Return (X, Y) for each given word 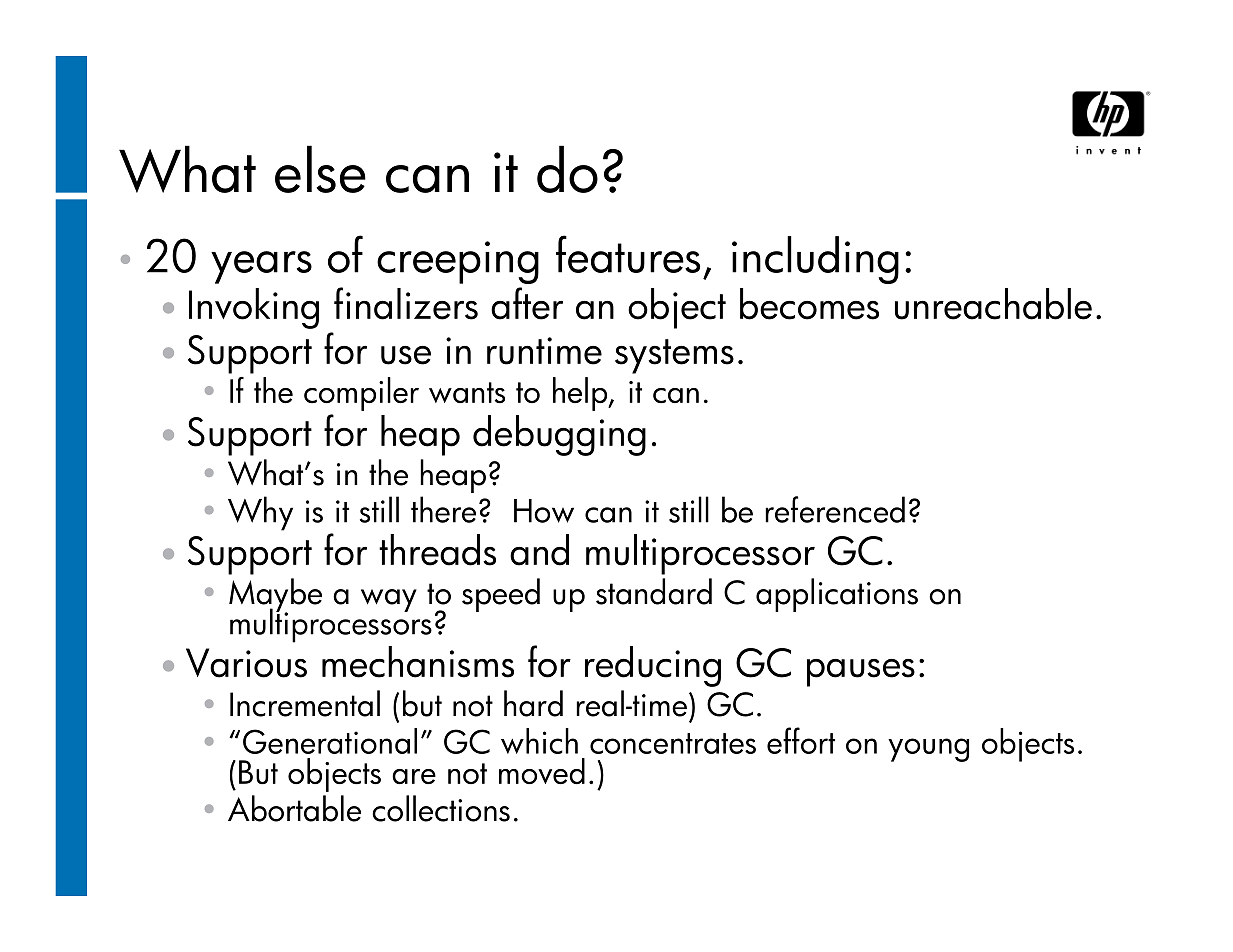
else (320, 169)
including (815, 260)
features (628, 254)
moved (542, 771)
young (928, 750)
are (414, 777)
